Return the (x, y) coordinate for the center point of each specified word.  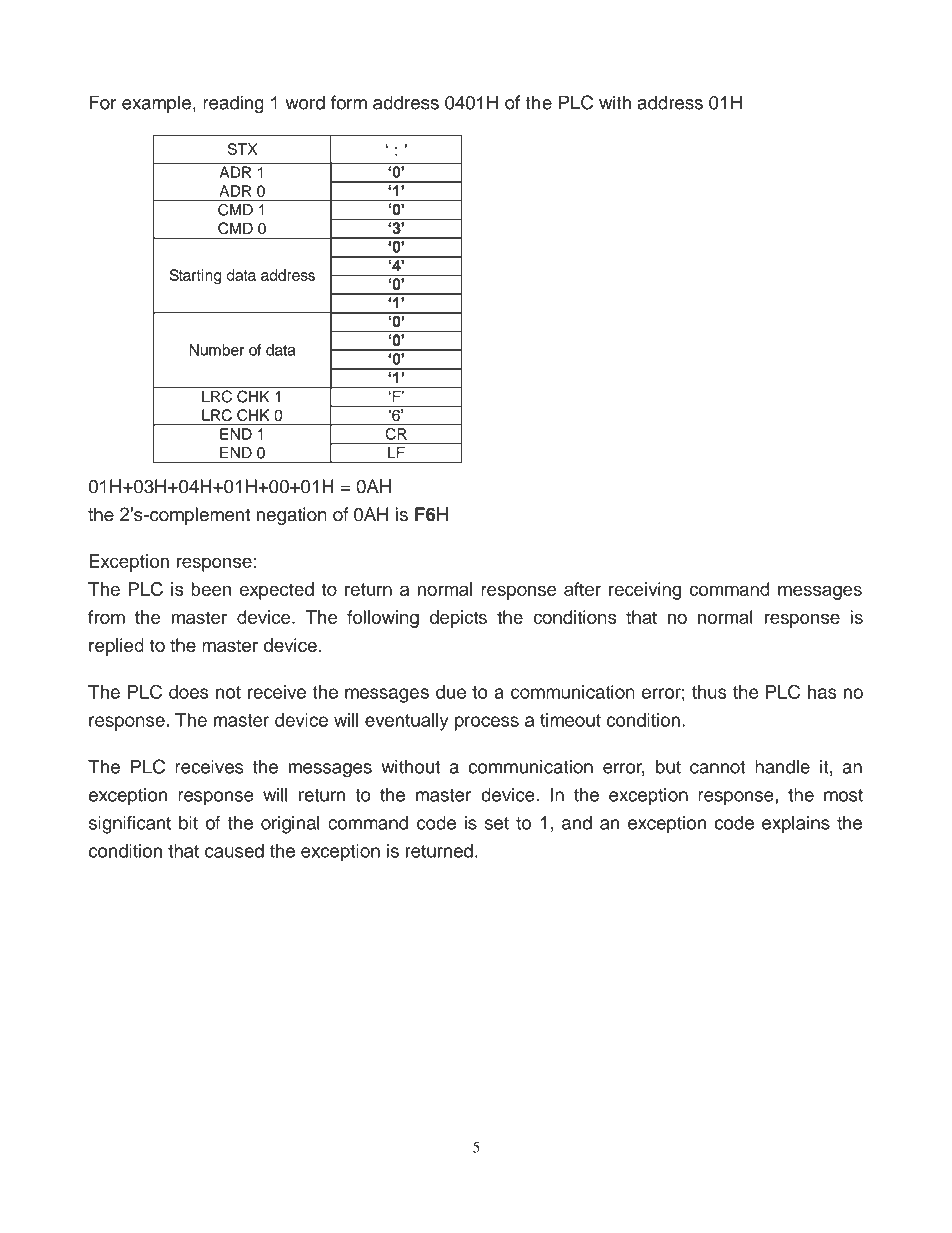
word (305, 102)
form (349, 102)
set (497, 823)
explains (796, 825)
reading (233, 104)
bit (188, 823)
